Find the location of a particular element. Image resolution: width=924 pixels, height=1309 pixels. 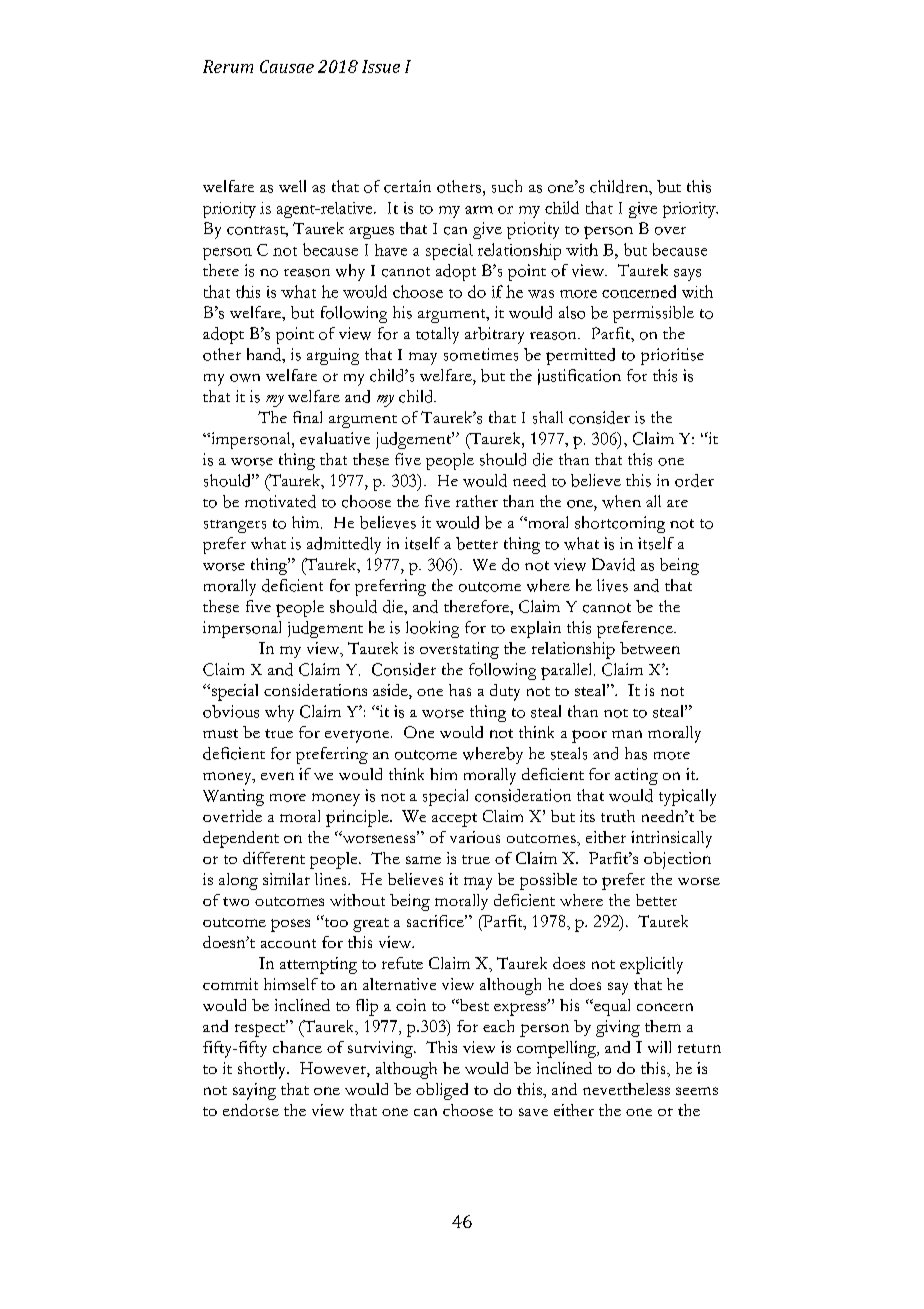

truth is located at coordinates (618, 816).
